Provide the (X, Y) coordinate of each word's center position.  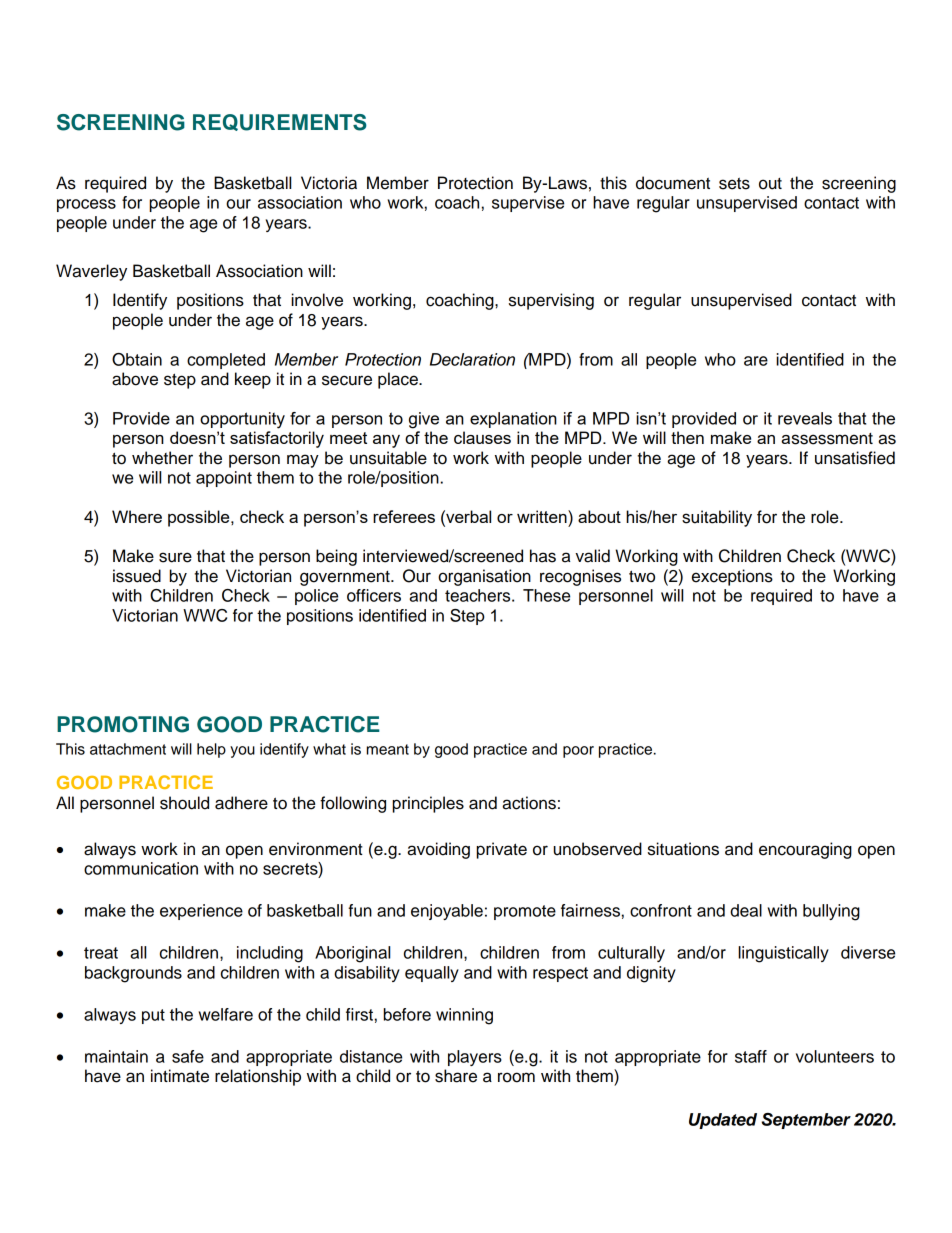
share (456, 1076)
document (673, 183)
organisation (484, 577)
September (806, 1121)
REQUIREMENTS (280, 122)
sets (734, 183)
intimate (180, 1076)
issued (137, 576)
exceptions (732, 577)
